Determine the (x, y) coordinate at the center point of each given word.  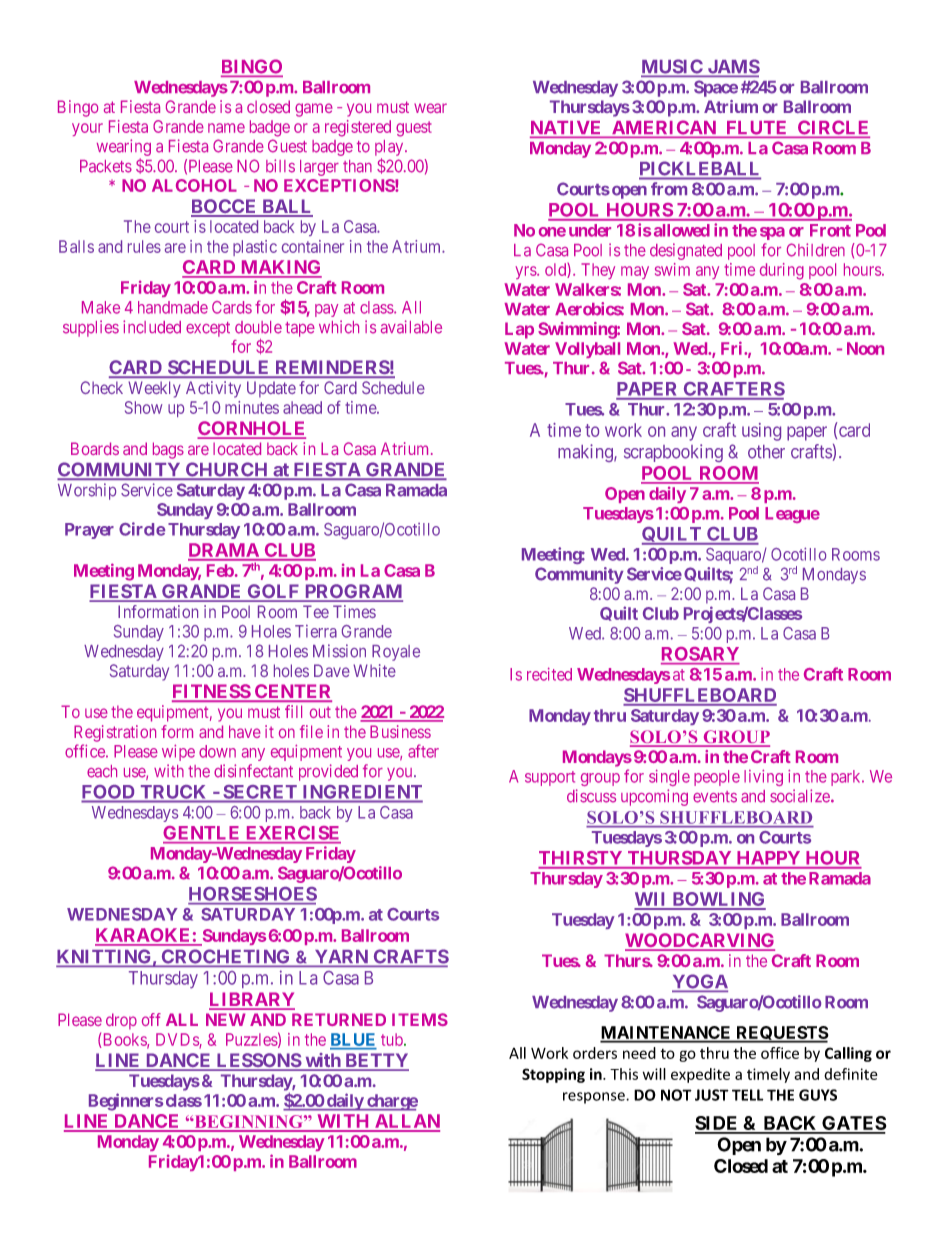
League (792, 515)
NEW (226, 1019)
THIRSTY (581, 859)
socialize (801, 796)
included (152, 327)
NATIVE (567, 129)
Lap (519, 330)
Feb (220, 570)
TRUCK (173, 792)
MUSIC (673, 67)
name (226, 128)
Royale (396, 653)
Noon (865, 348)
